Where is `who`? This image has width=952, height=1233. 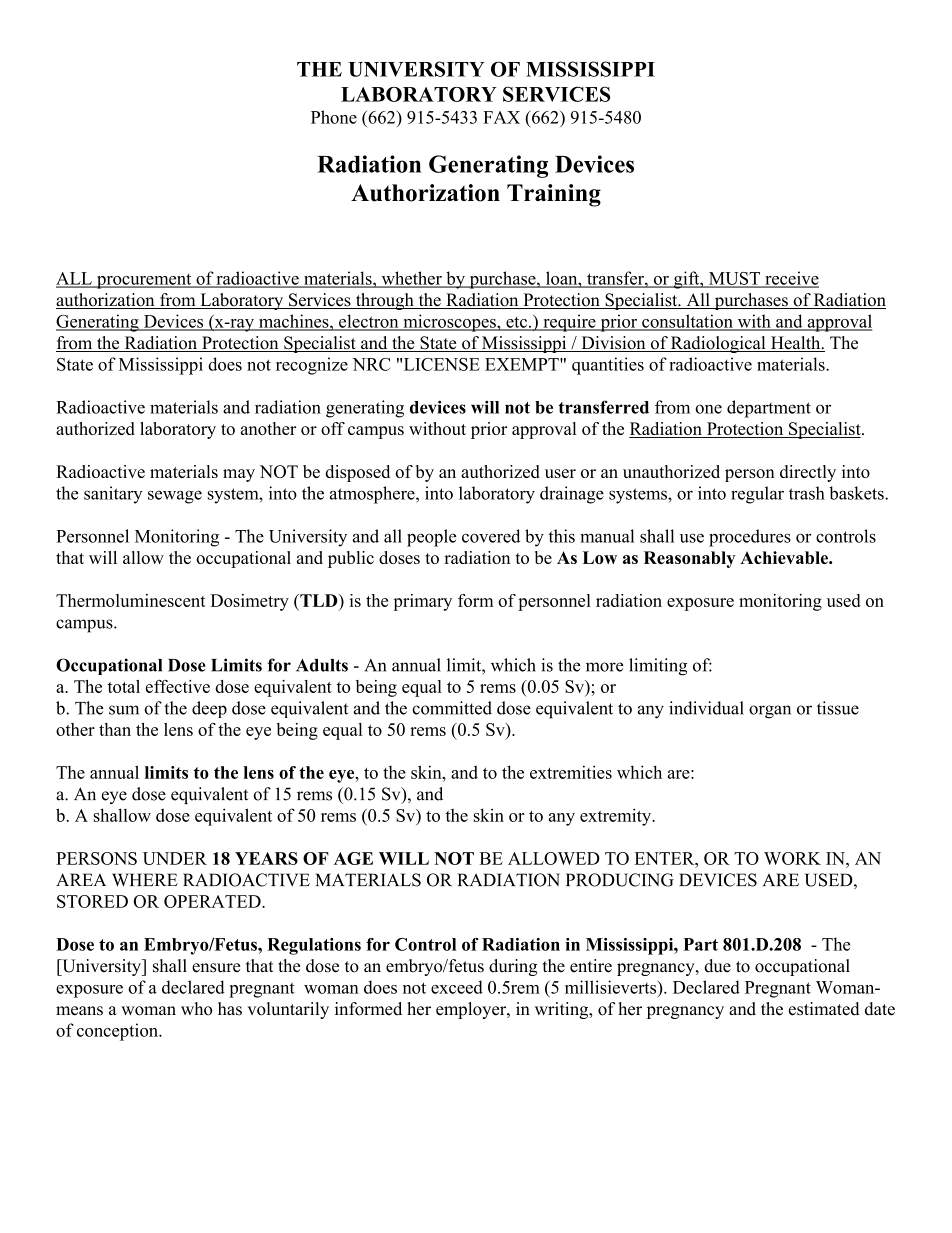
who is located at coordinates (196, 1009).
